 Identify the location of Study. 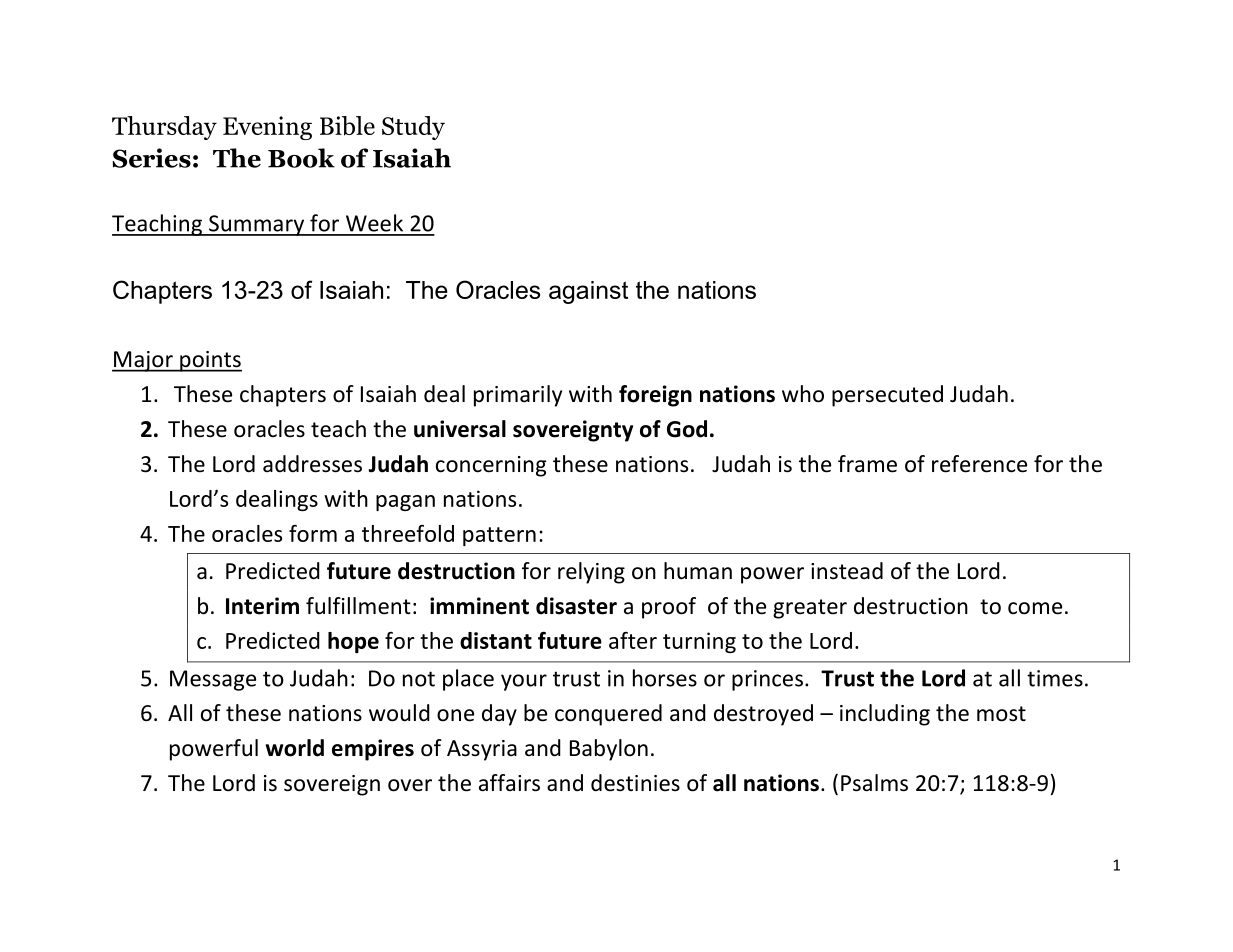
(413, 128).
